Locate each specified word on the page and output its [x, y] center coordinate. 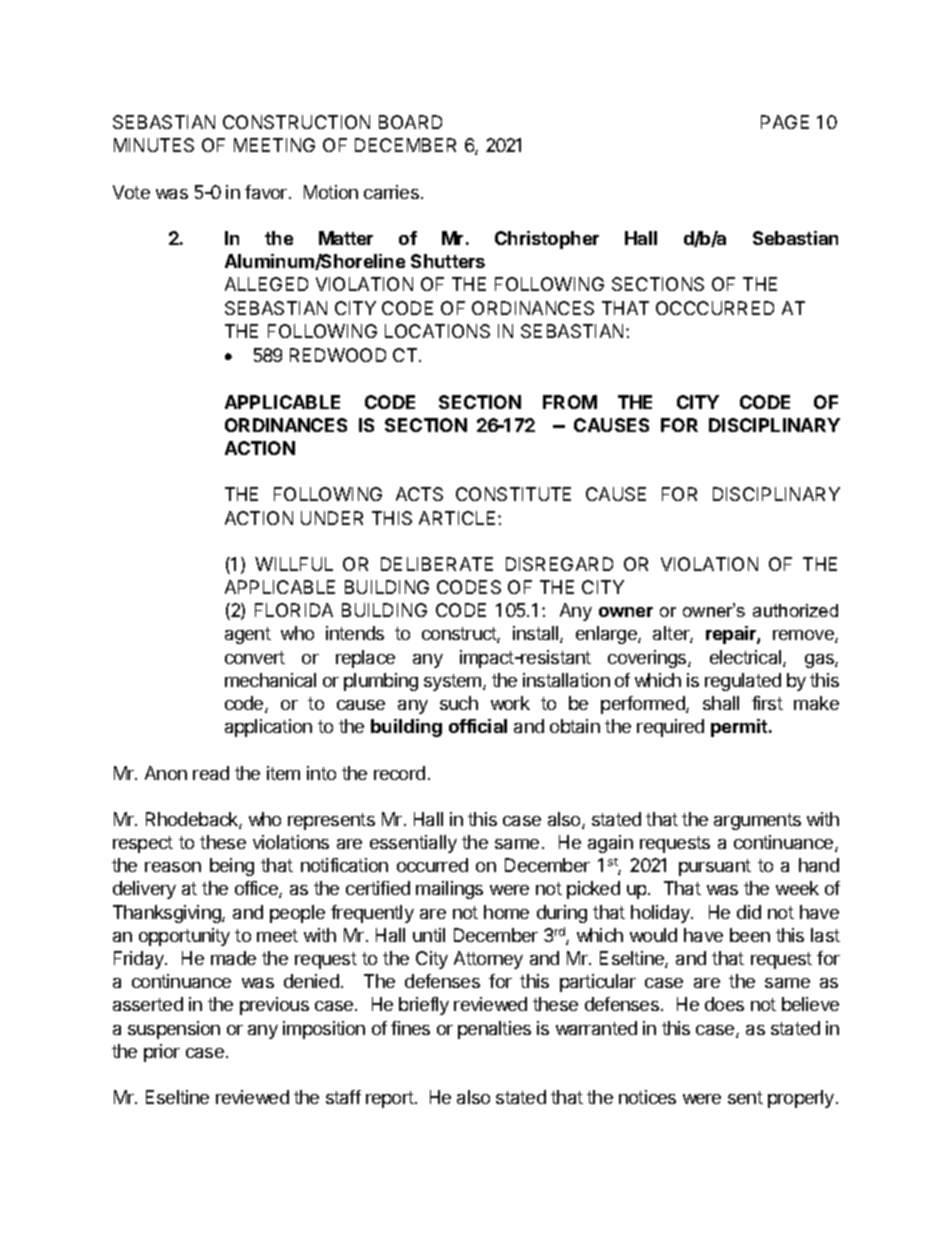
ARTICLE [459, 518]
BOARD [410, 122]
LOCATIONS [437, 331]
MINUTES [154, 145]
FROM [570, 402]
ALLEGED [266, 284]
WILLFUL [294, 564]
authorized [795, 610]
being [232, 867]
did [749, 912]
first [767, 703]
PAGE [785, 122]
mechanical [270, 680]
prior [162, 1053]
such [459, 703]
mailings [449, 890]
